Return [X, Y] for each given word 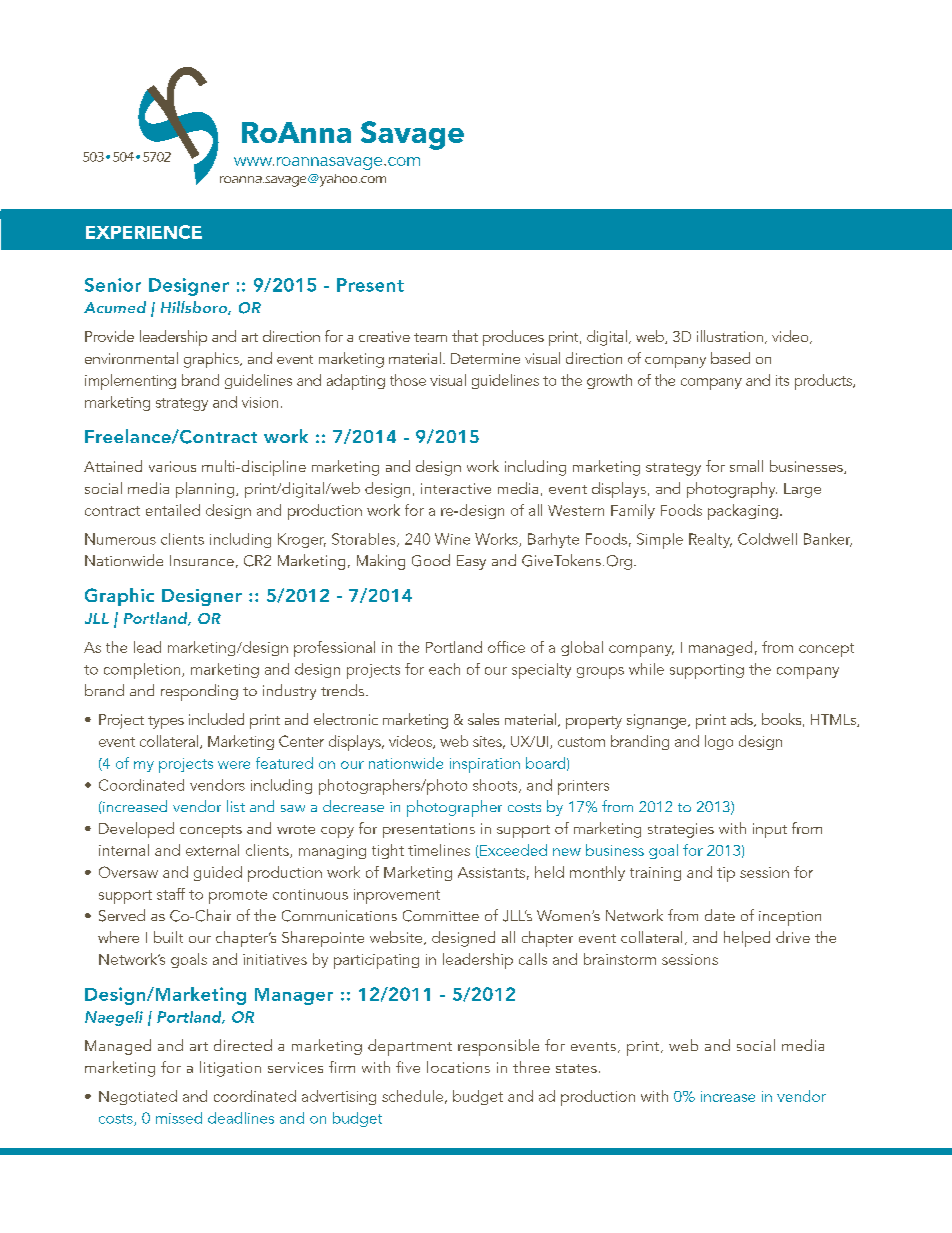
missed [179, 1118]
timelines [439, 850]
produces [513, 338]
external [212, 850]
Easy [471, 562]
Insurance [202, 560]
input [770, 830]
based [730, 358]
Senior [113, 285]
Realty [710, 540]
